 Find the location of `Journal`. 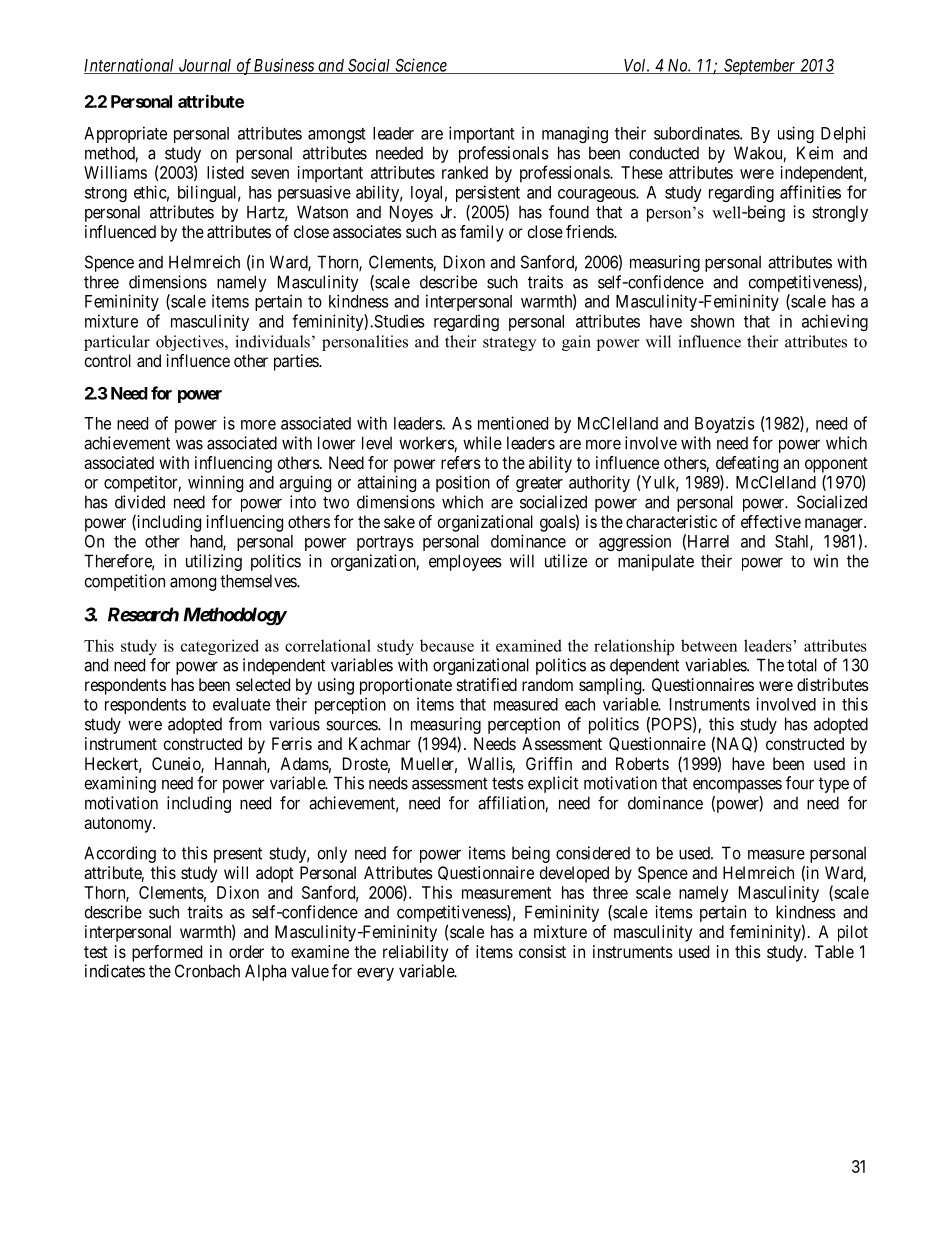

Journal is located at coordinates (205, 66).
